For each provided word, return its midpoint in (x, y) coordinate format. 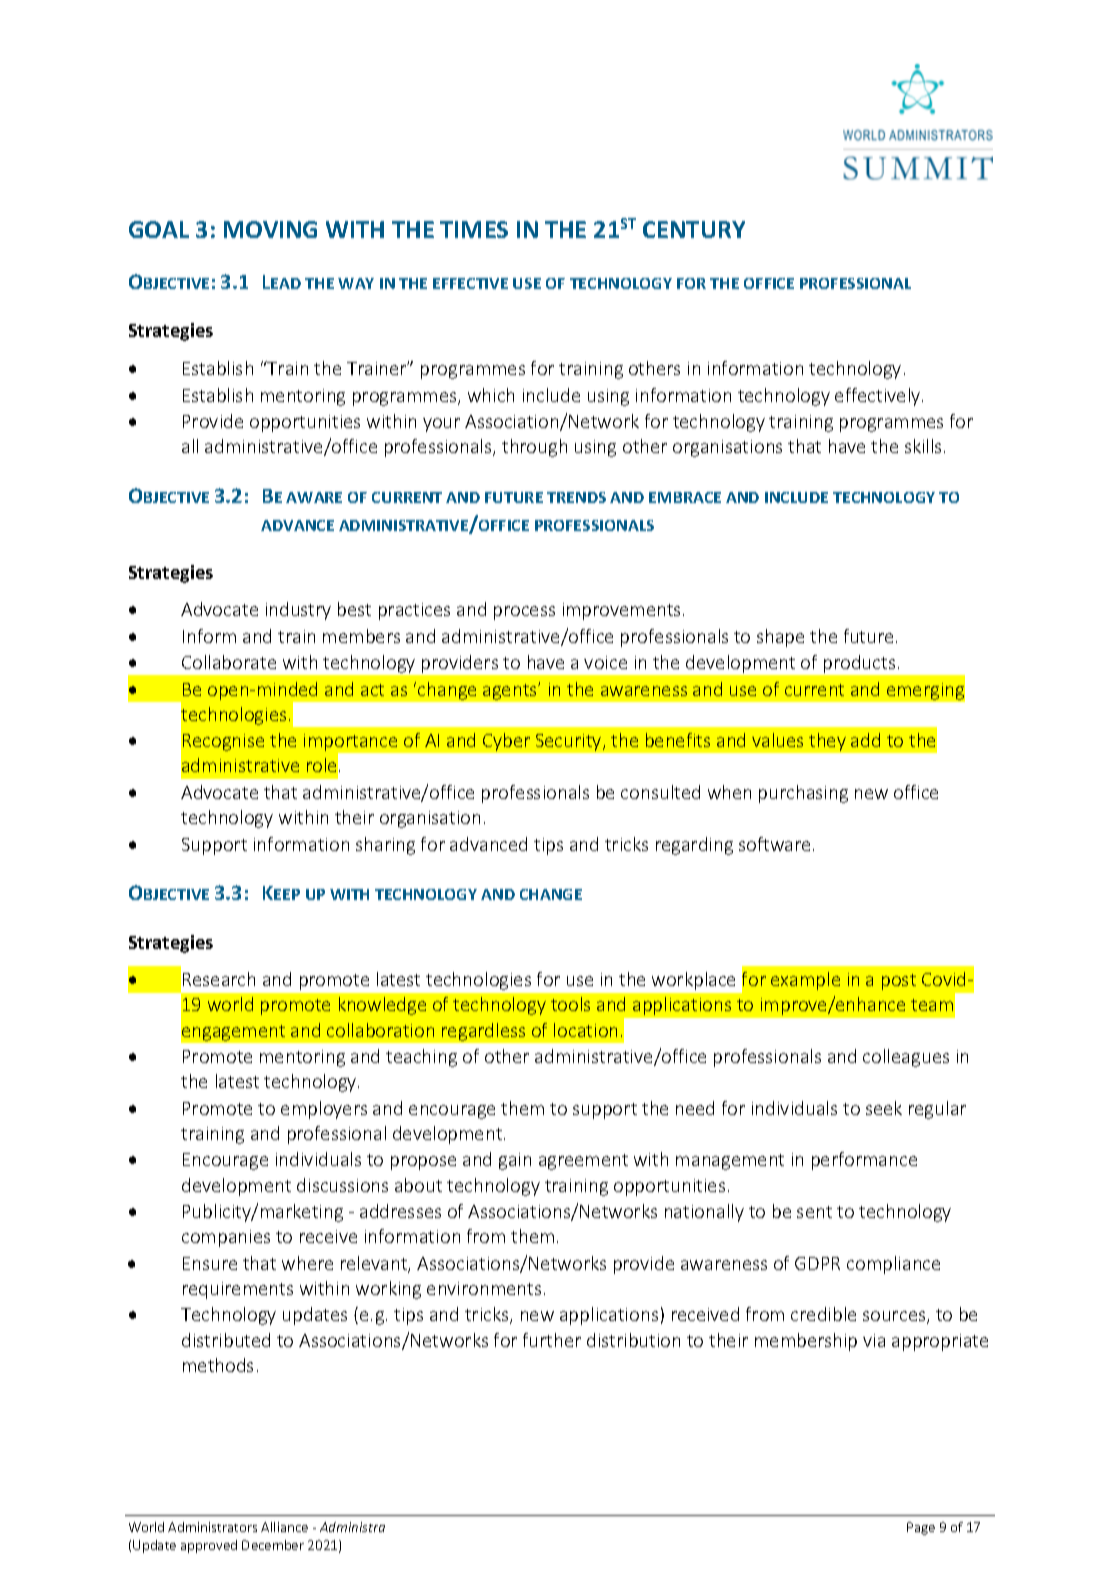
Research (219, 979)
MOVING (270, 229)
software (774, 844)
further (552, 1340)
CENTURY (694, 229)
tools (570, 1004)
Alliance (284, 1527)
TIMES (474, 229)
